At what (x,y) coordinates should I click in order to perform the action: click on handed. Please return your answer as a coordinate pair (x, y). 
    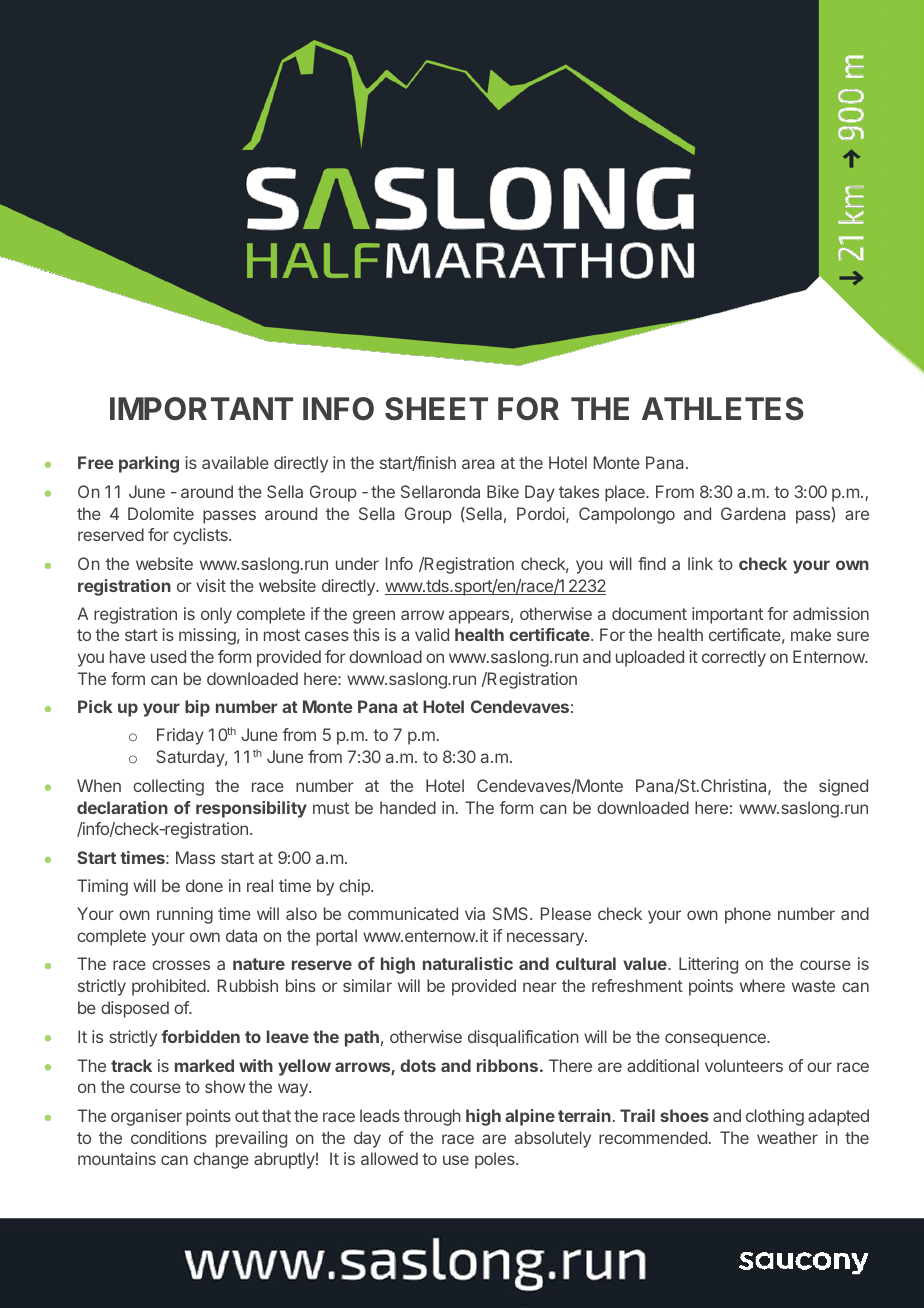
    Looking at the image, I should click on (408, 807).
